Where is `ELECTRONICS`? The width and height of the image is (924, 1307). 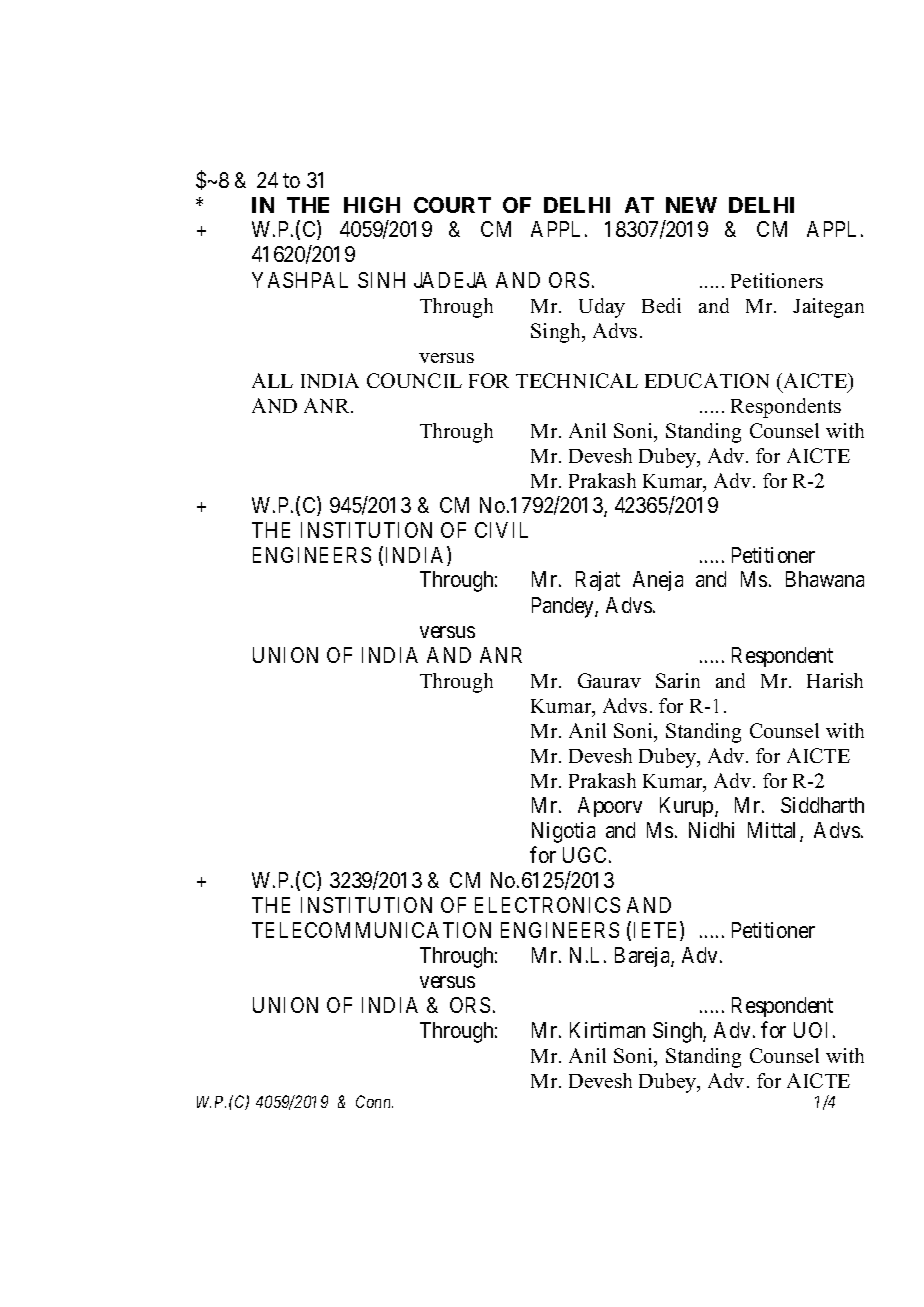 ELECTRONICS is located at coordinates (547, 905).
